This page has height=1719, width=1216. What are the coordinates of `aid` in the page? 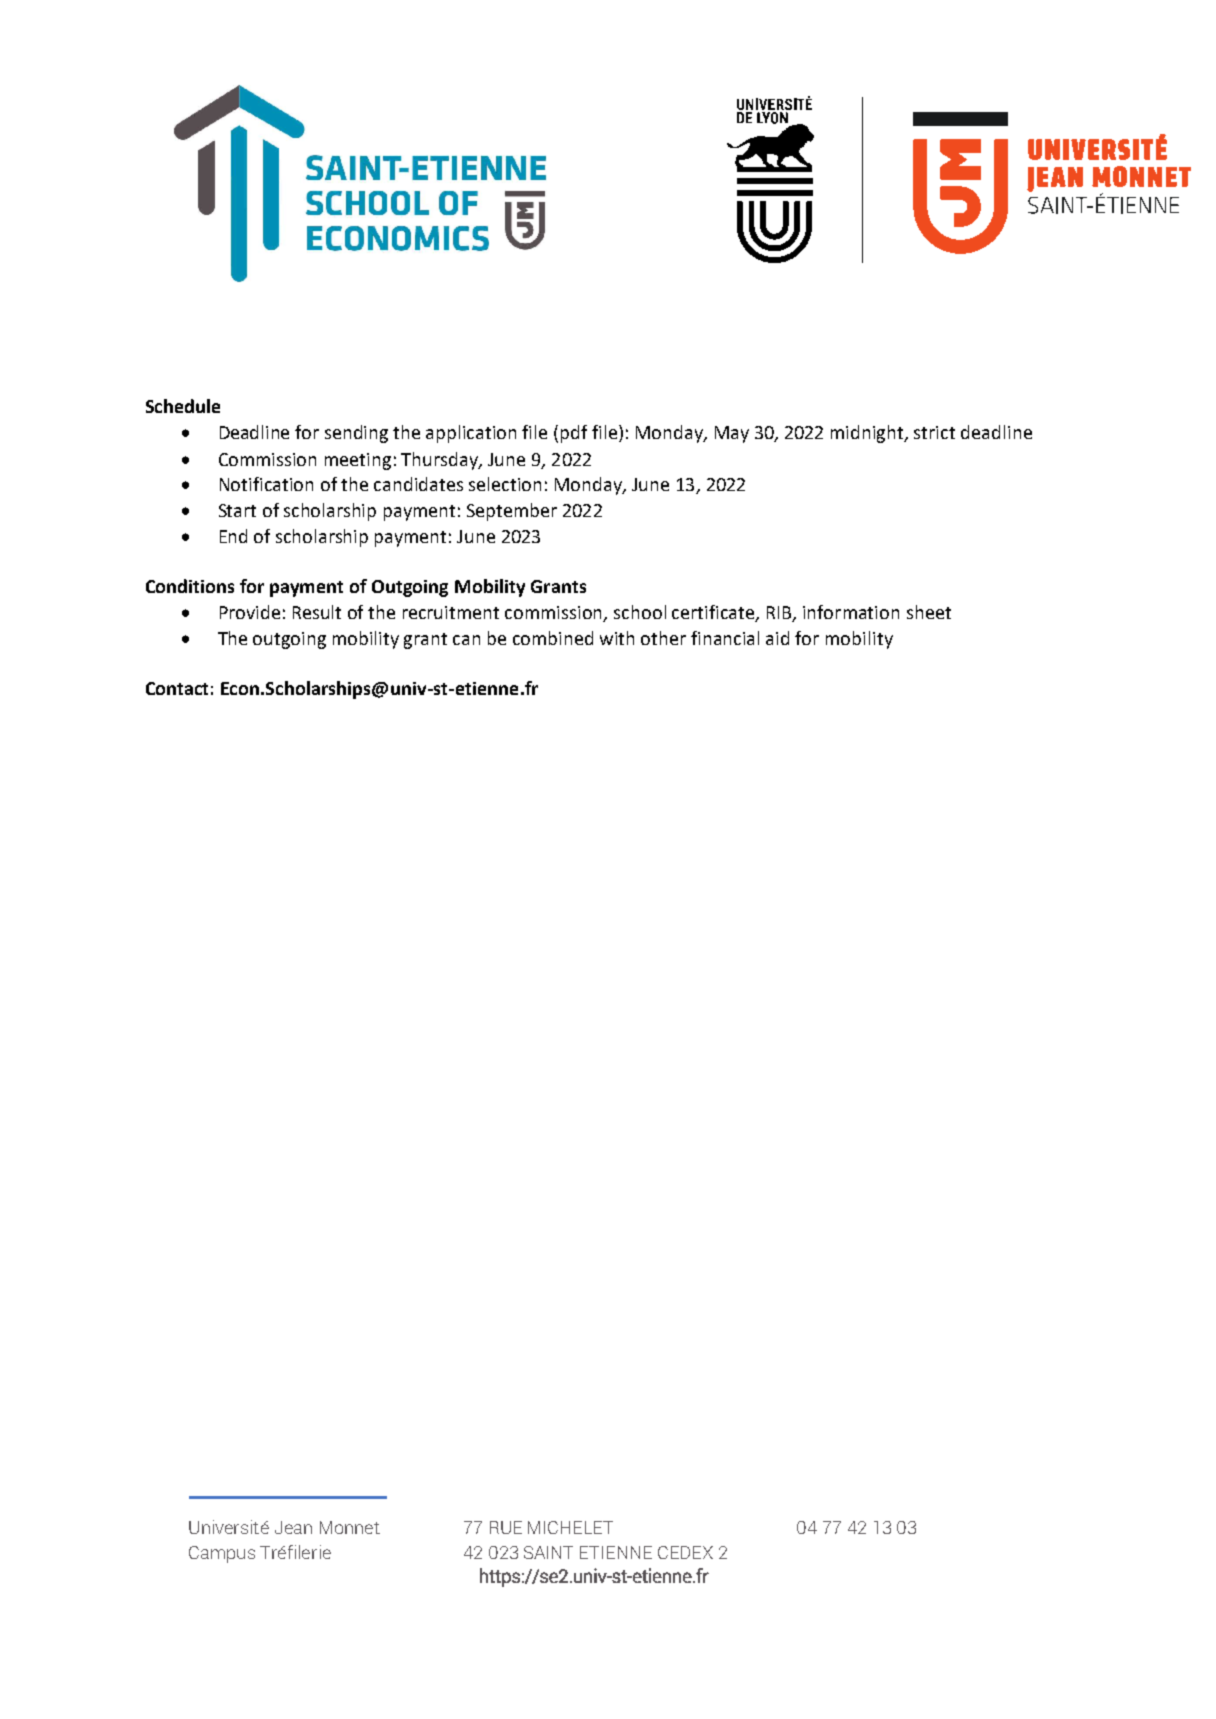 It's located at (777, 638).
